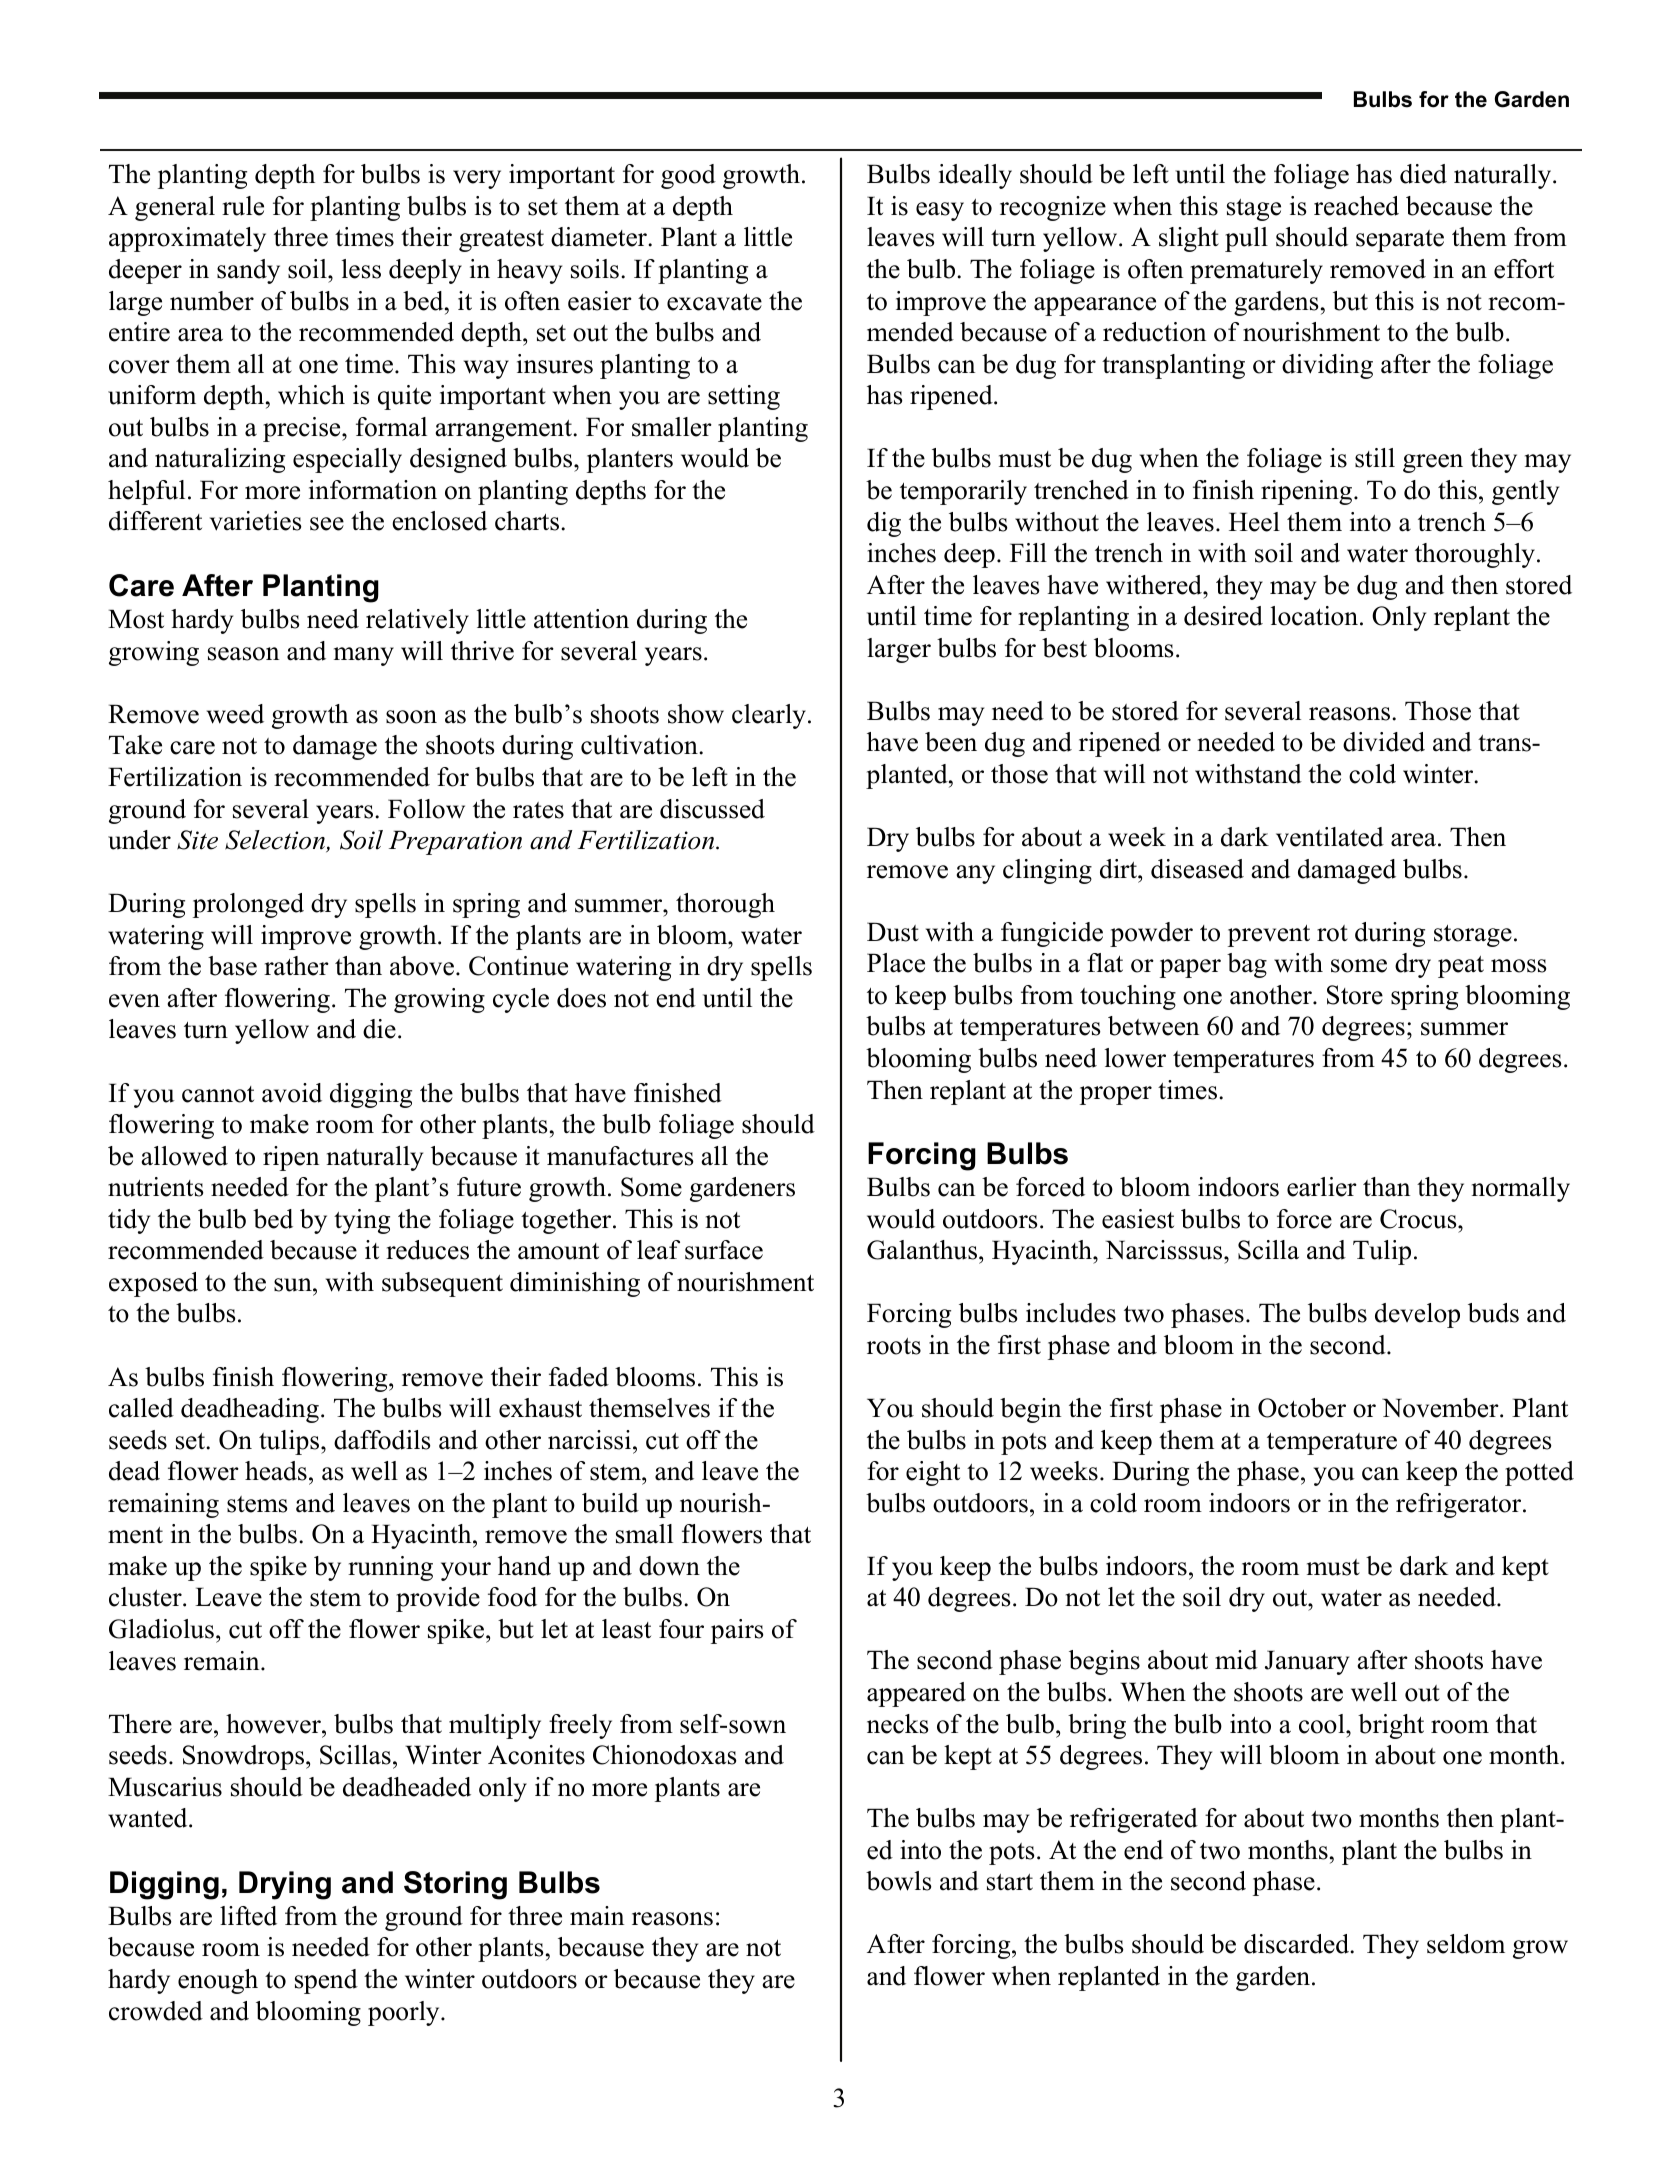 This screenshot has height=2173, width=1679. What do you see at coordinates (940, 211) in the screenshot?
I see `easy` at bounding box center [940, 211].
